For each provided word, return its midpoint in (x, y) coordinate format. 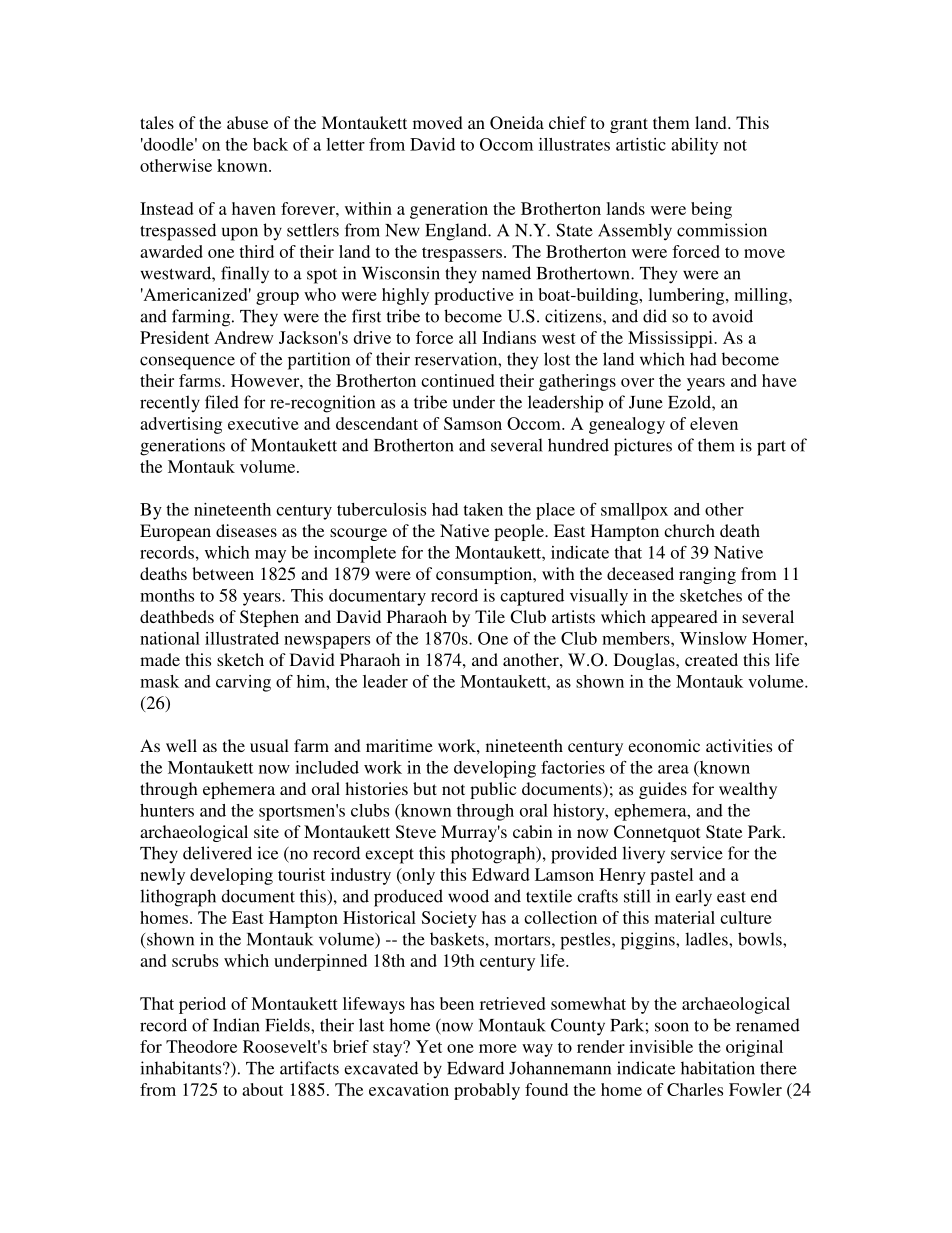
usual (269, 745)
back (270, 144)
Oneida (517, 123)
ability (694, 146)
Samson (473, 423)
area (673, 769)
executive (263, 423)
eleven (714, 423)
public (493, 790)
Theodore (201, 1046)
